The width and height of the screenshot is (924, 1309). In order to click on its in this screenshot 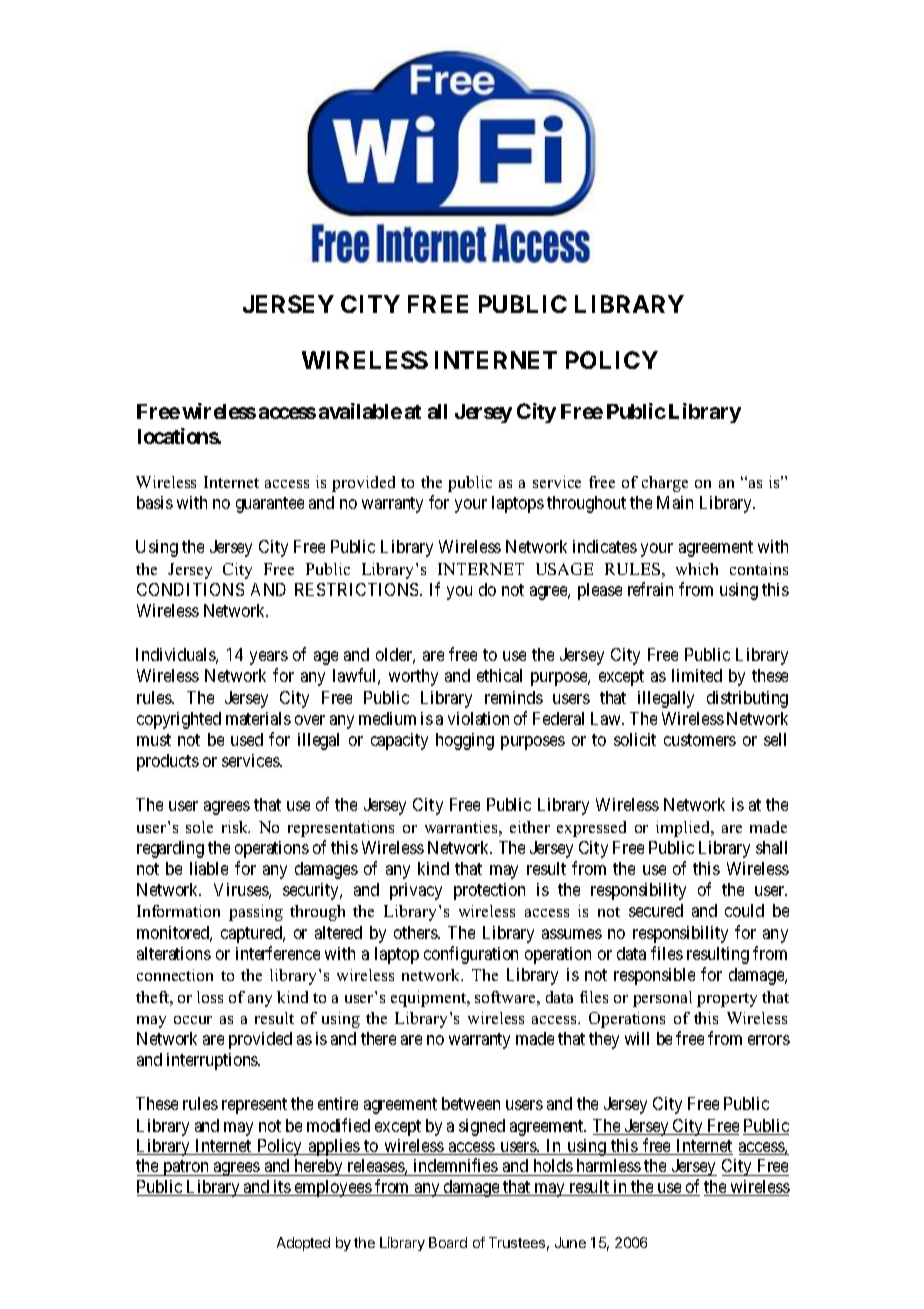, I will do `click(282, 1188)`.
